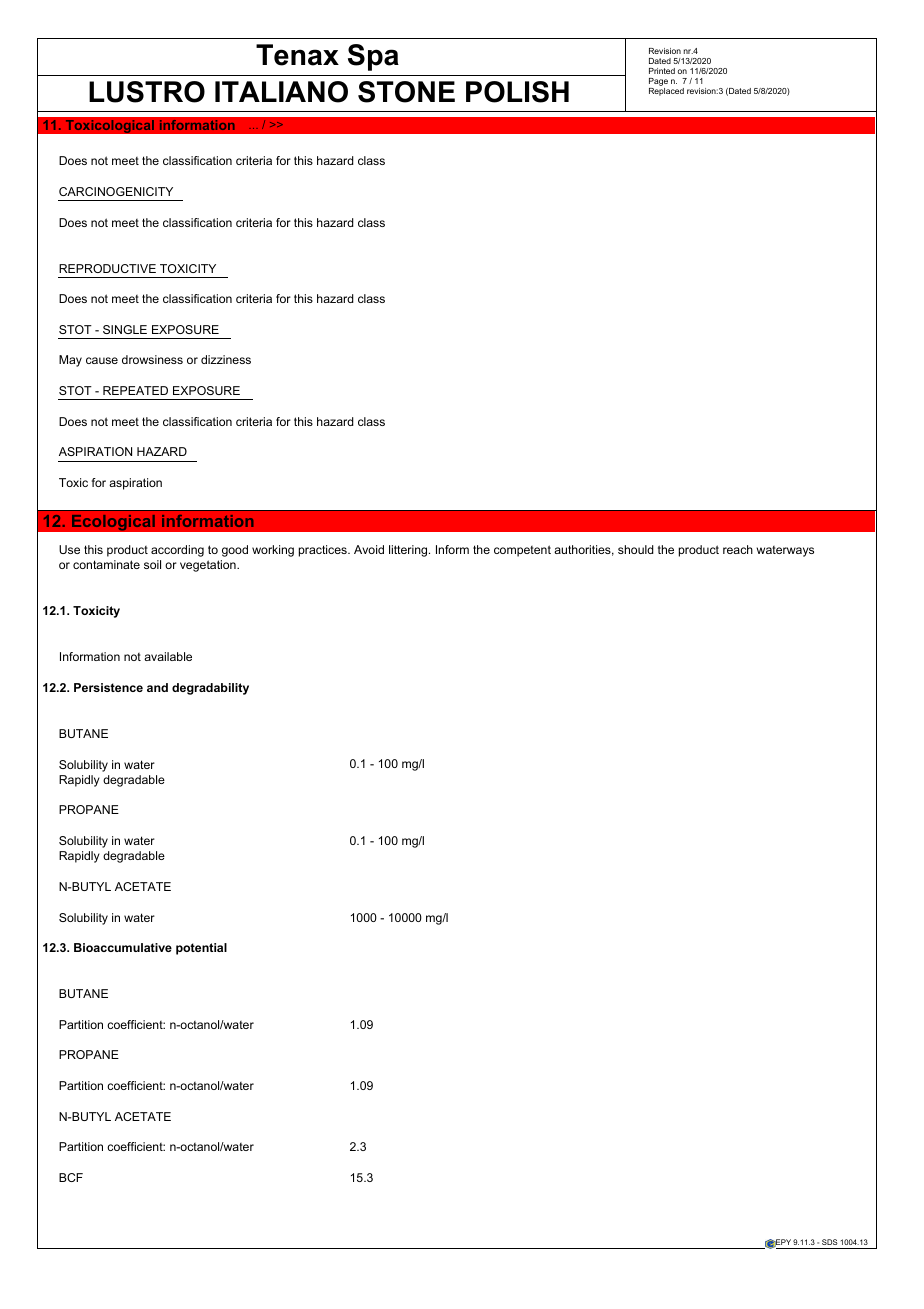 This screenshot has width=924, height=1309. Describe the element at coordinates (71, 1177) in the screenshot. I see `BCF` at that location.
